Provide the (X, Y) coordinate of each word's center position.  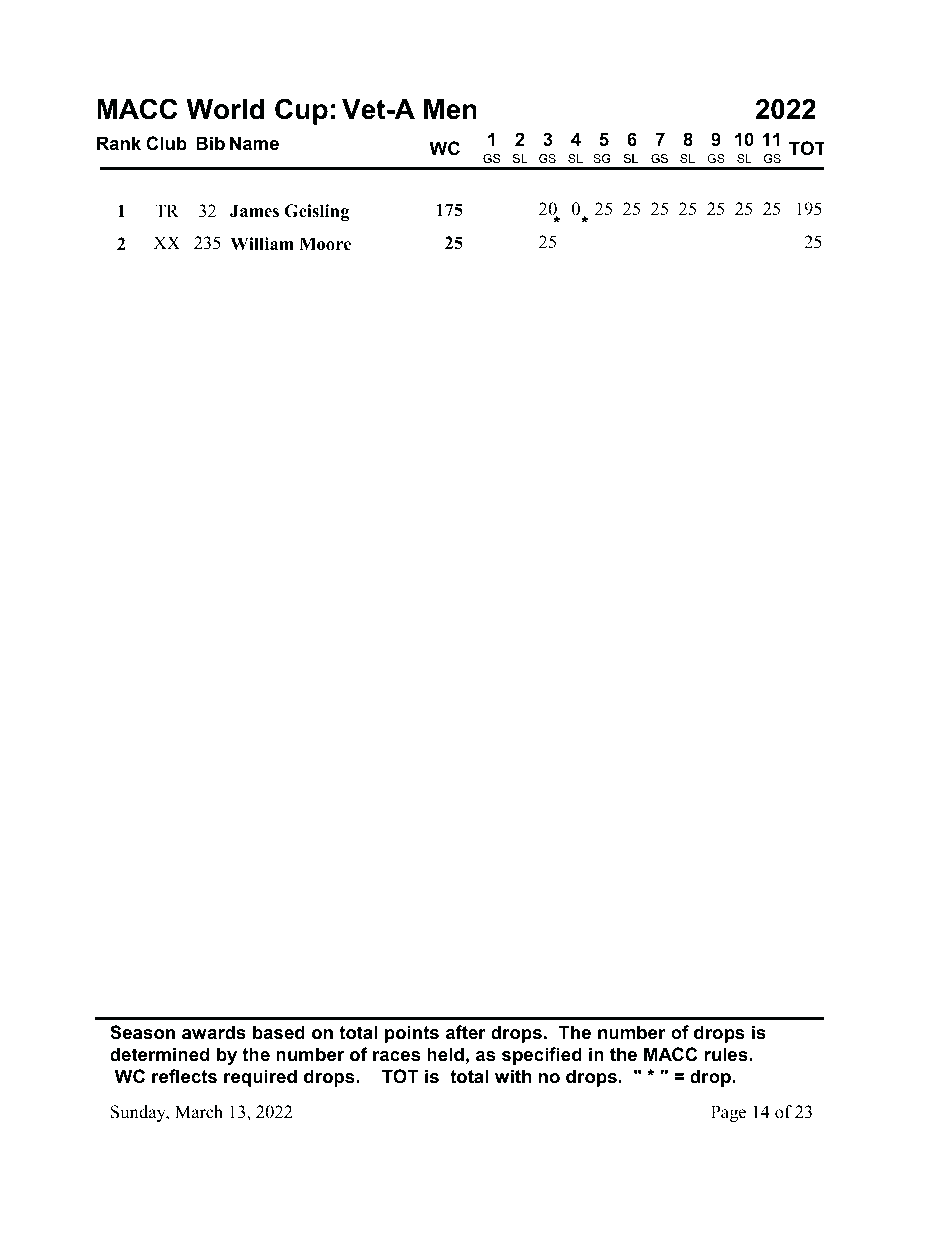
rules (726, 1054)
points (412, 1034)
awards (214, 1032)
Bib (210, 143)
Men (450, 109)
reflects (184, 1076)
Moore (325, 244)
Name (254, 143)
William (262, 243)
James (254, 211)
